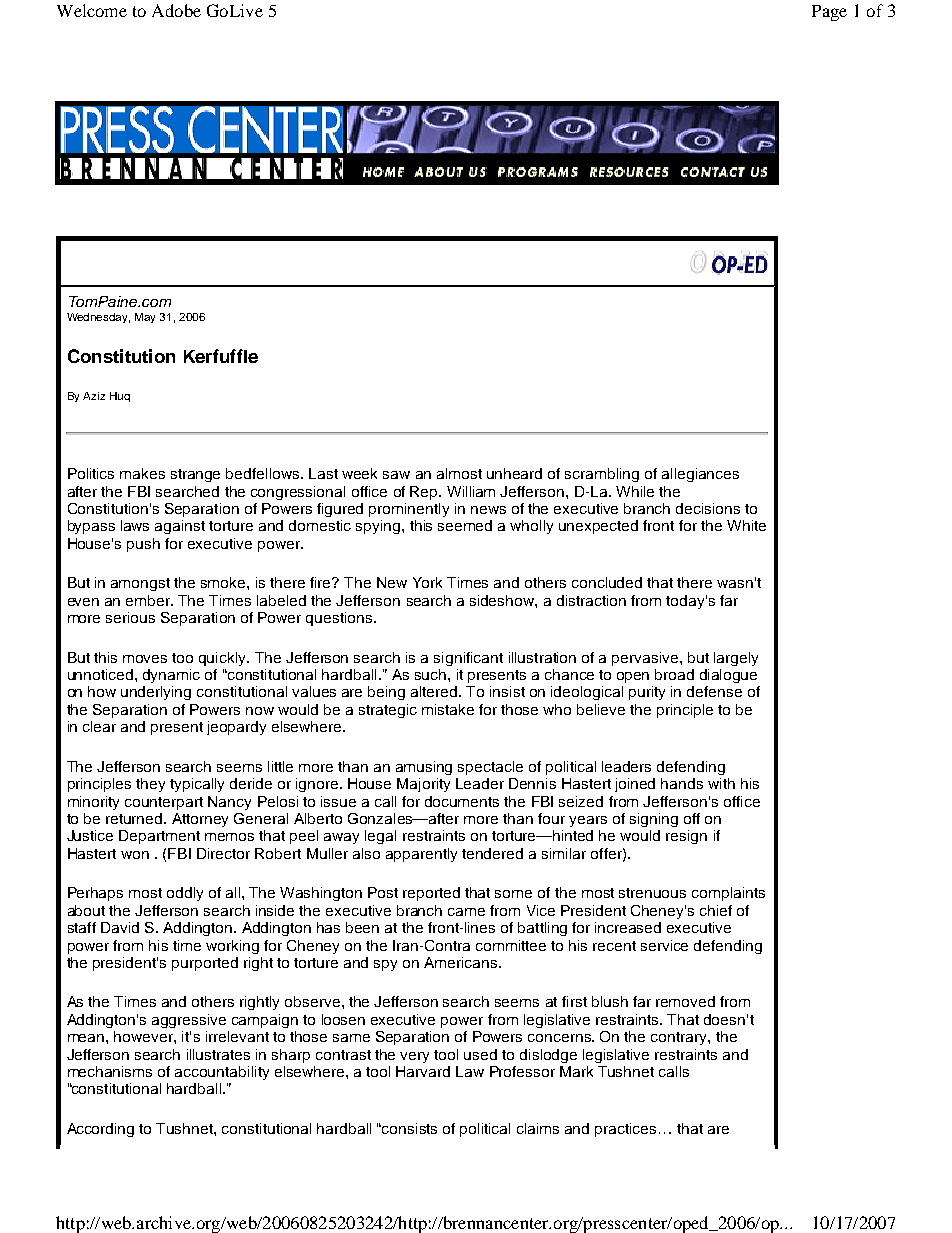 The image size is (952, 1233). What do you see at coordinates (746, 525) in the screenshot?
I see `White` at bounding box center [746, 525].
